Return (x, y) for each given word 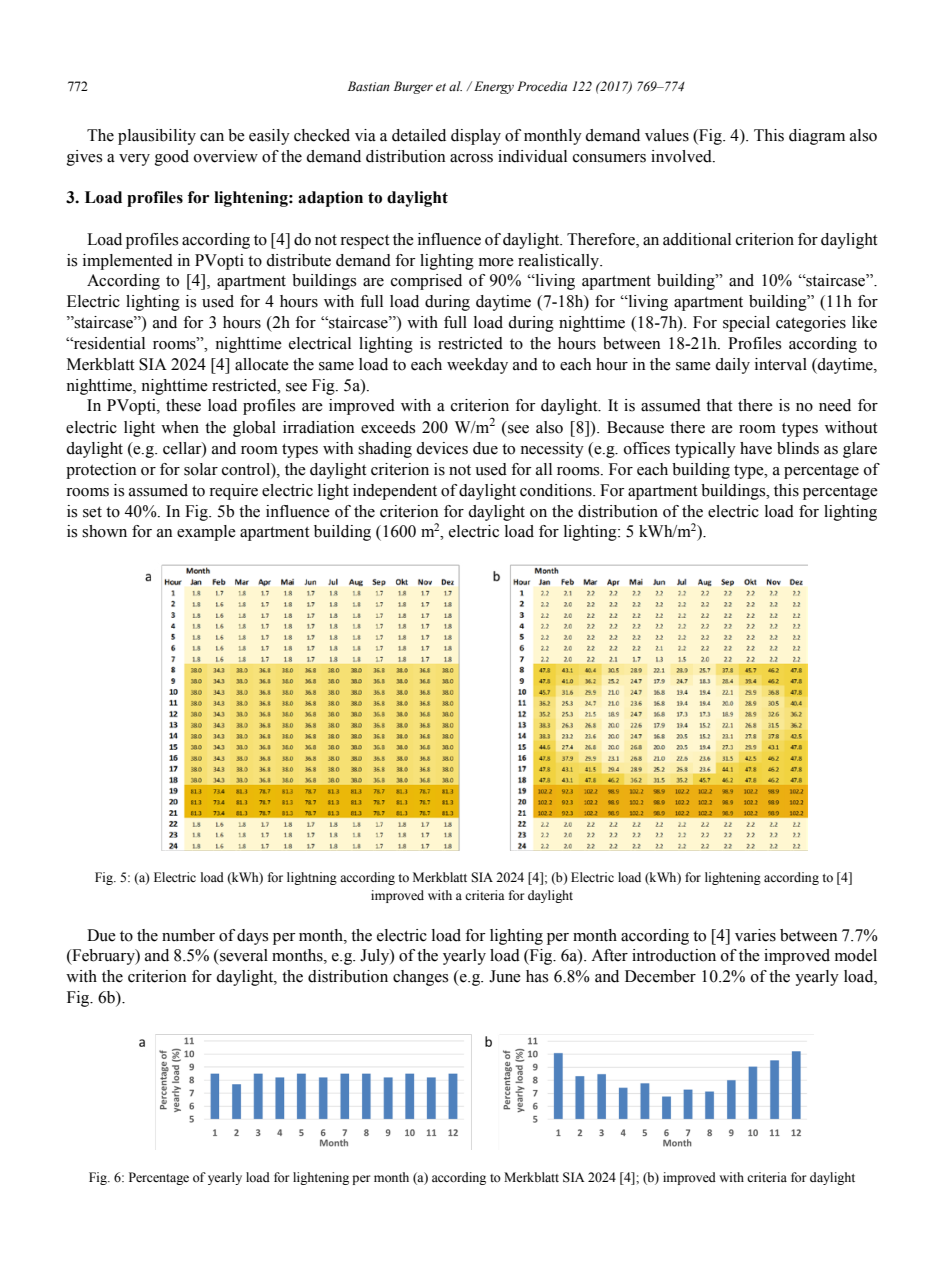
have (756, 448)
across (471, 158)
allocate (262, 364)
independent (395, 492)
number (188, 935)
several (243, 955)
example (206, 533)
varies (755, 935)
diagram (817, 137)
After (609, 955)
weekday (477, 366)
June (505, 976)
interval (781, 364)
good (172, 158)
